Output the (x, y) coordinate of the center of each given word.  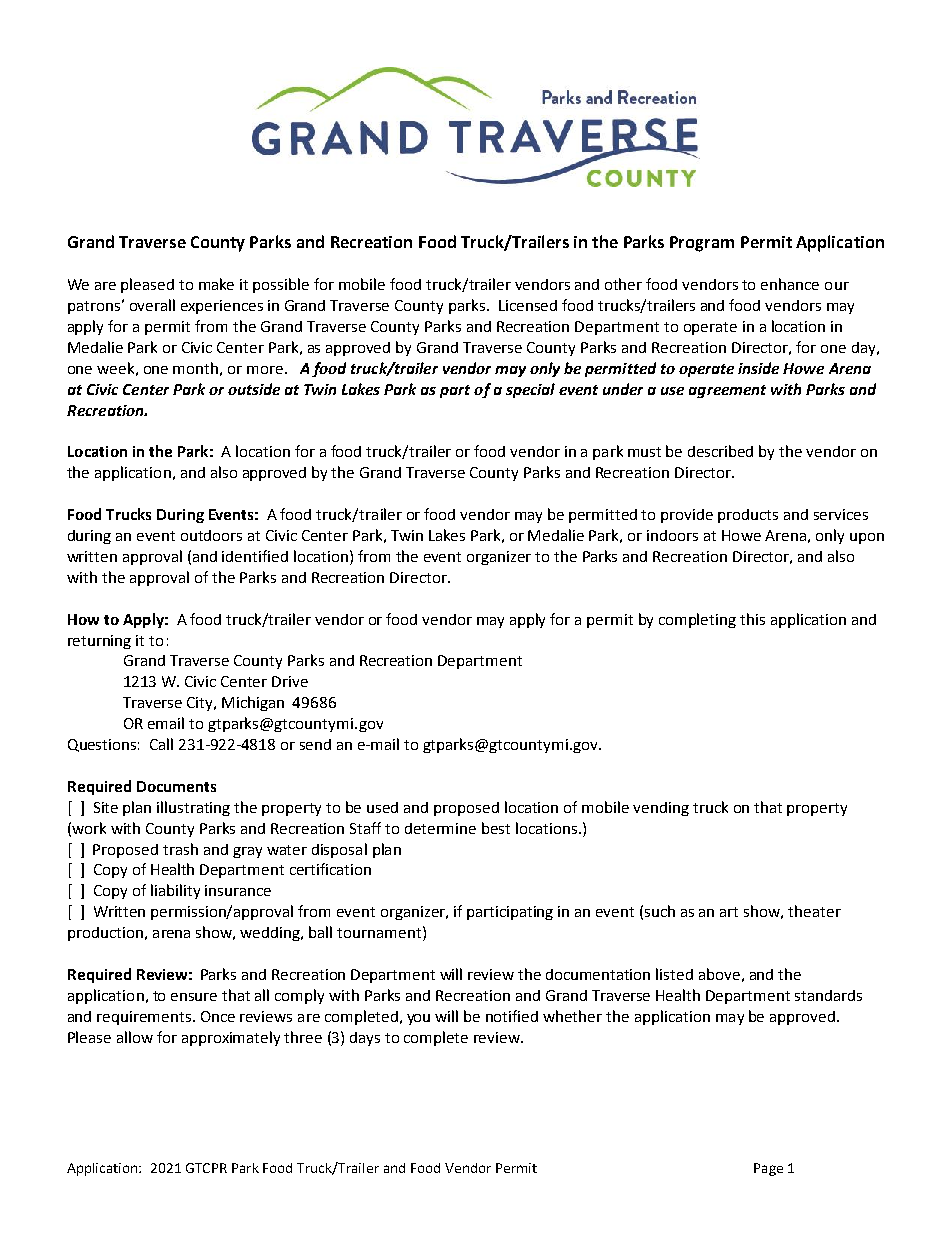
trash (180, 849)
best (496, 828)
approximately (231, 1038)
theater (814, 911)
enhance (790, 284)
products (748, 516)
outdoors (211, 535)
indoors (672, 535)
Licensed (528, 305)
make (216, 284)
